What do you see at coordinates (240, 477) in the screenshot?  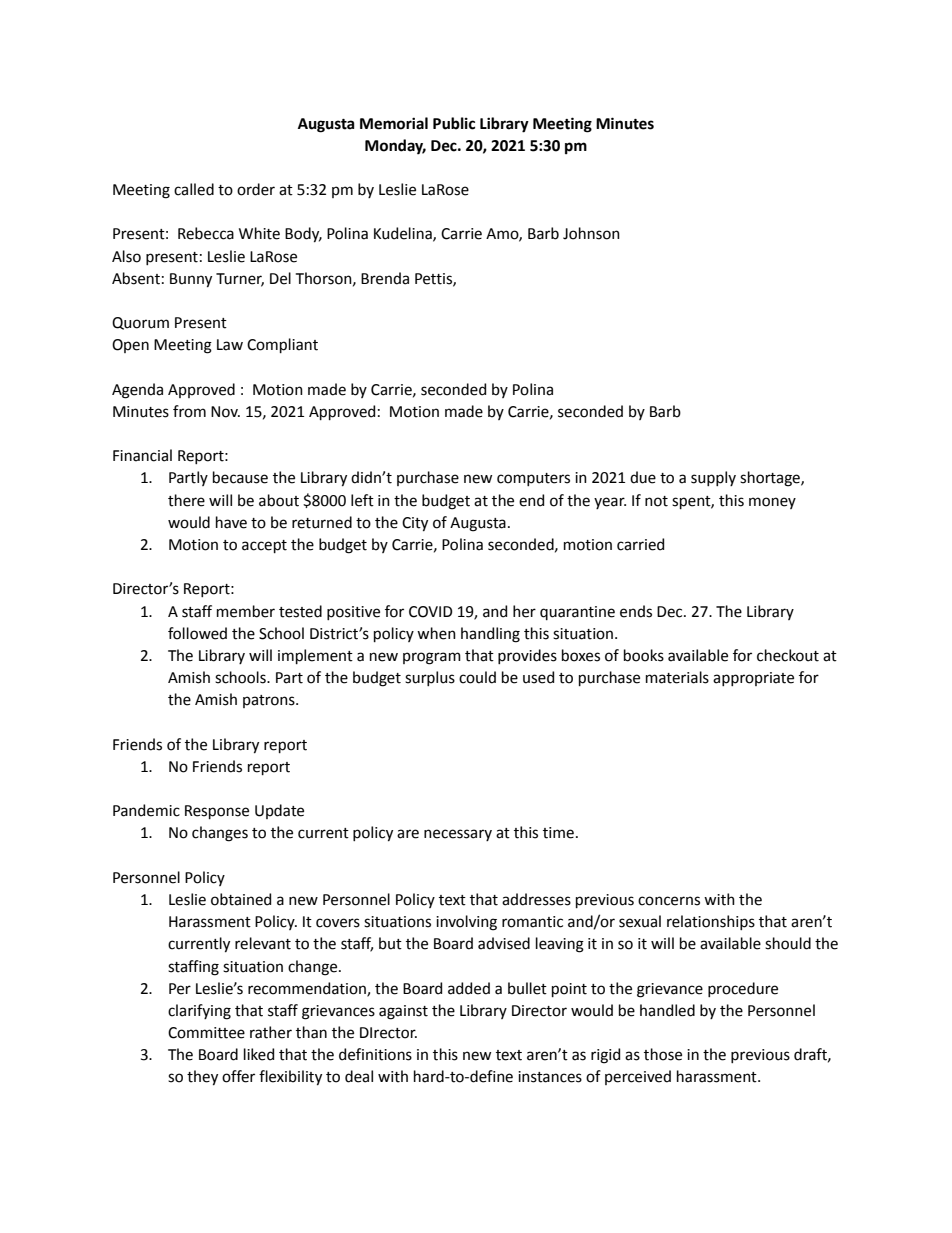 I see `because` at bounding box center [240, 477].
